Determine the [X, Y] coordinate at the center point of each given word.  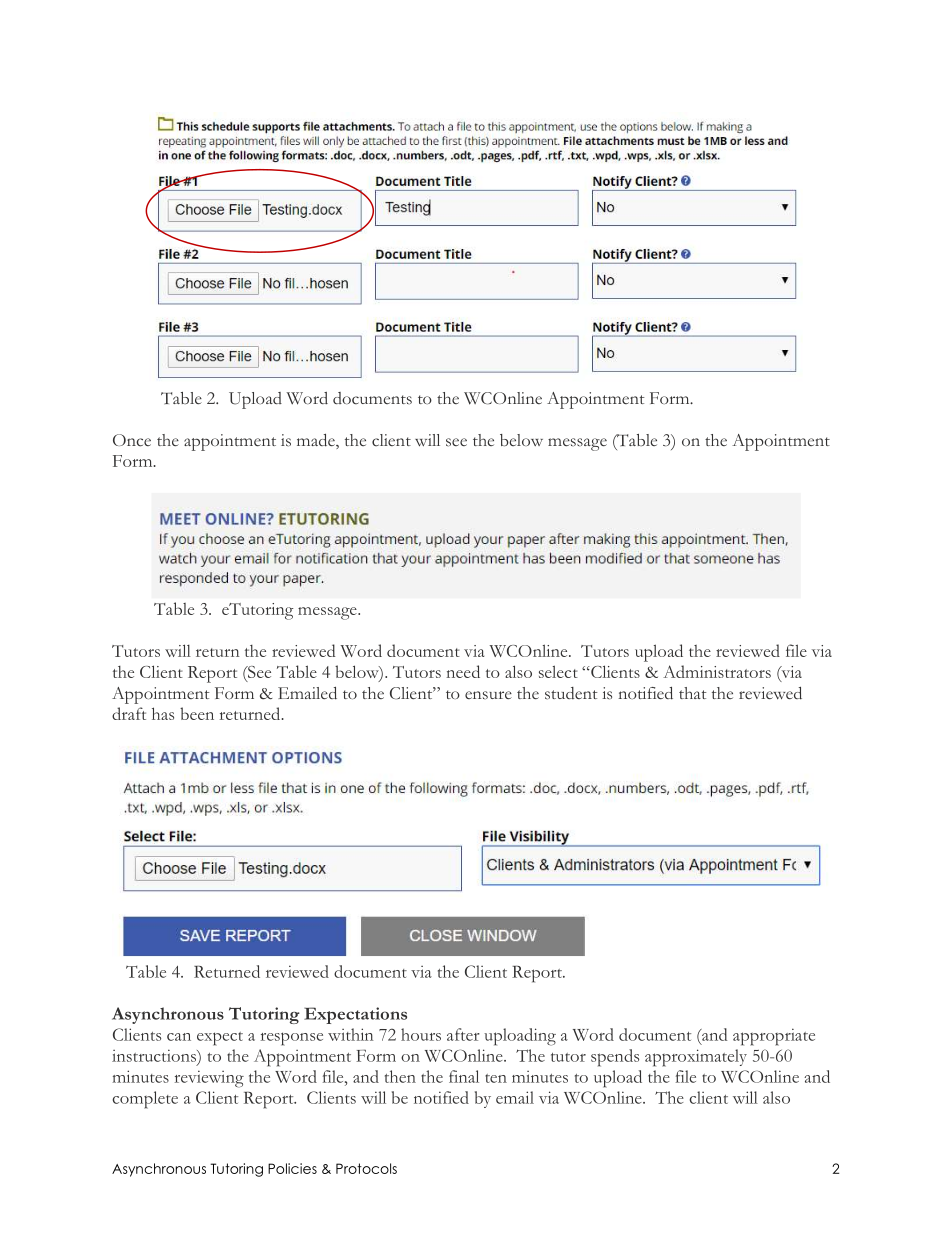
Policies [292, 1168]
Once [132, 440]
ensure [488, 695]
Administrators [717, 671]
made [317, 441]
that [693, 693]
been [197, 713]
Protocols [366, 1168]
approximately [696, 1058]
